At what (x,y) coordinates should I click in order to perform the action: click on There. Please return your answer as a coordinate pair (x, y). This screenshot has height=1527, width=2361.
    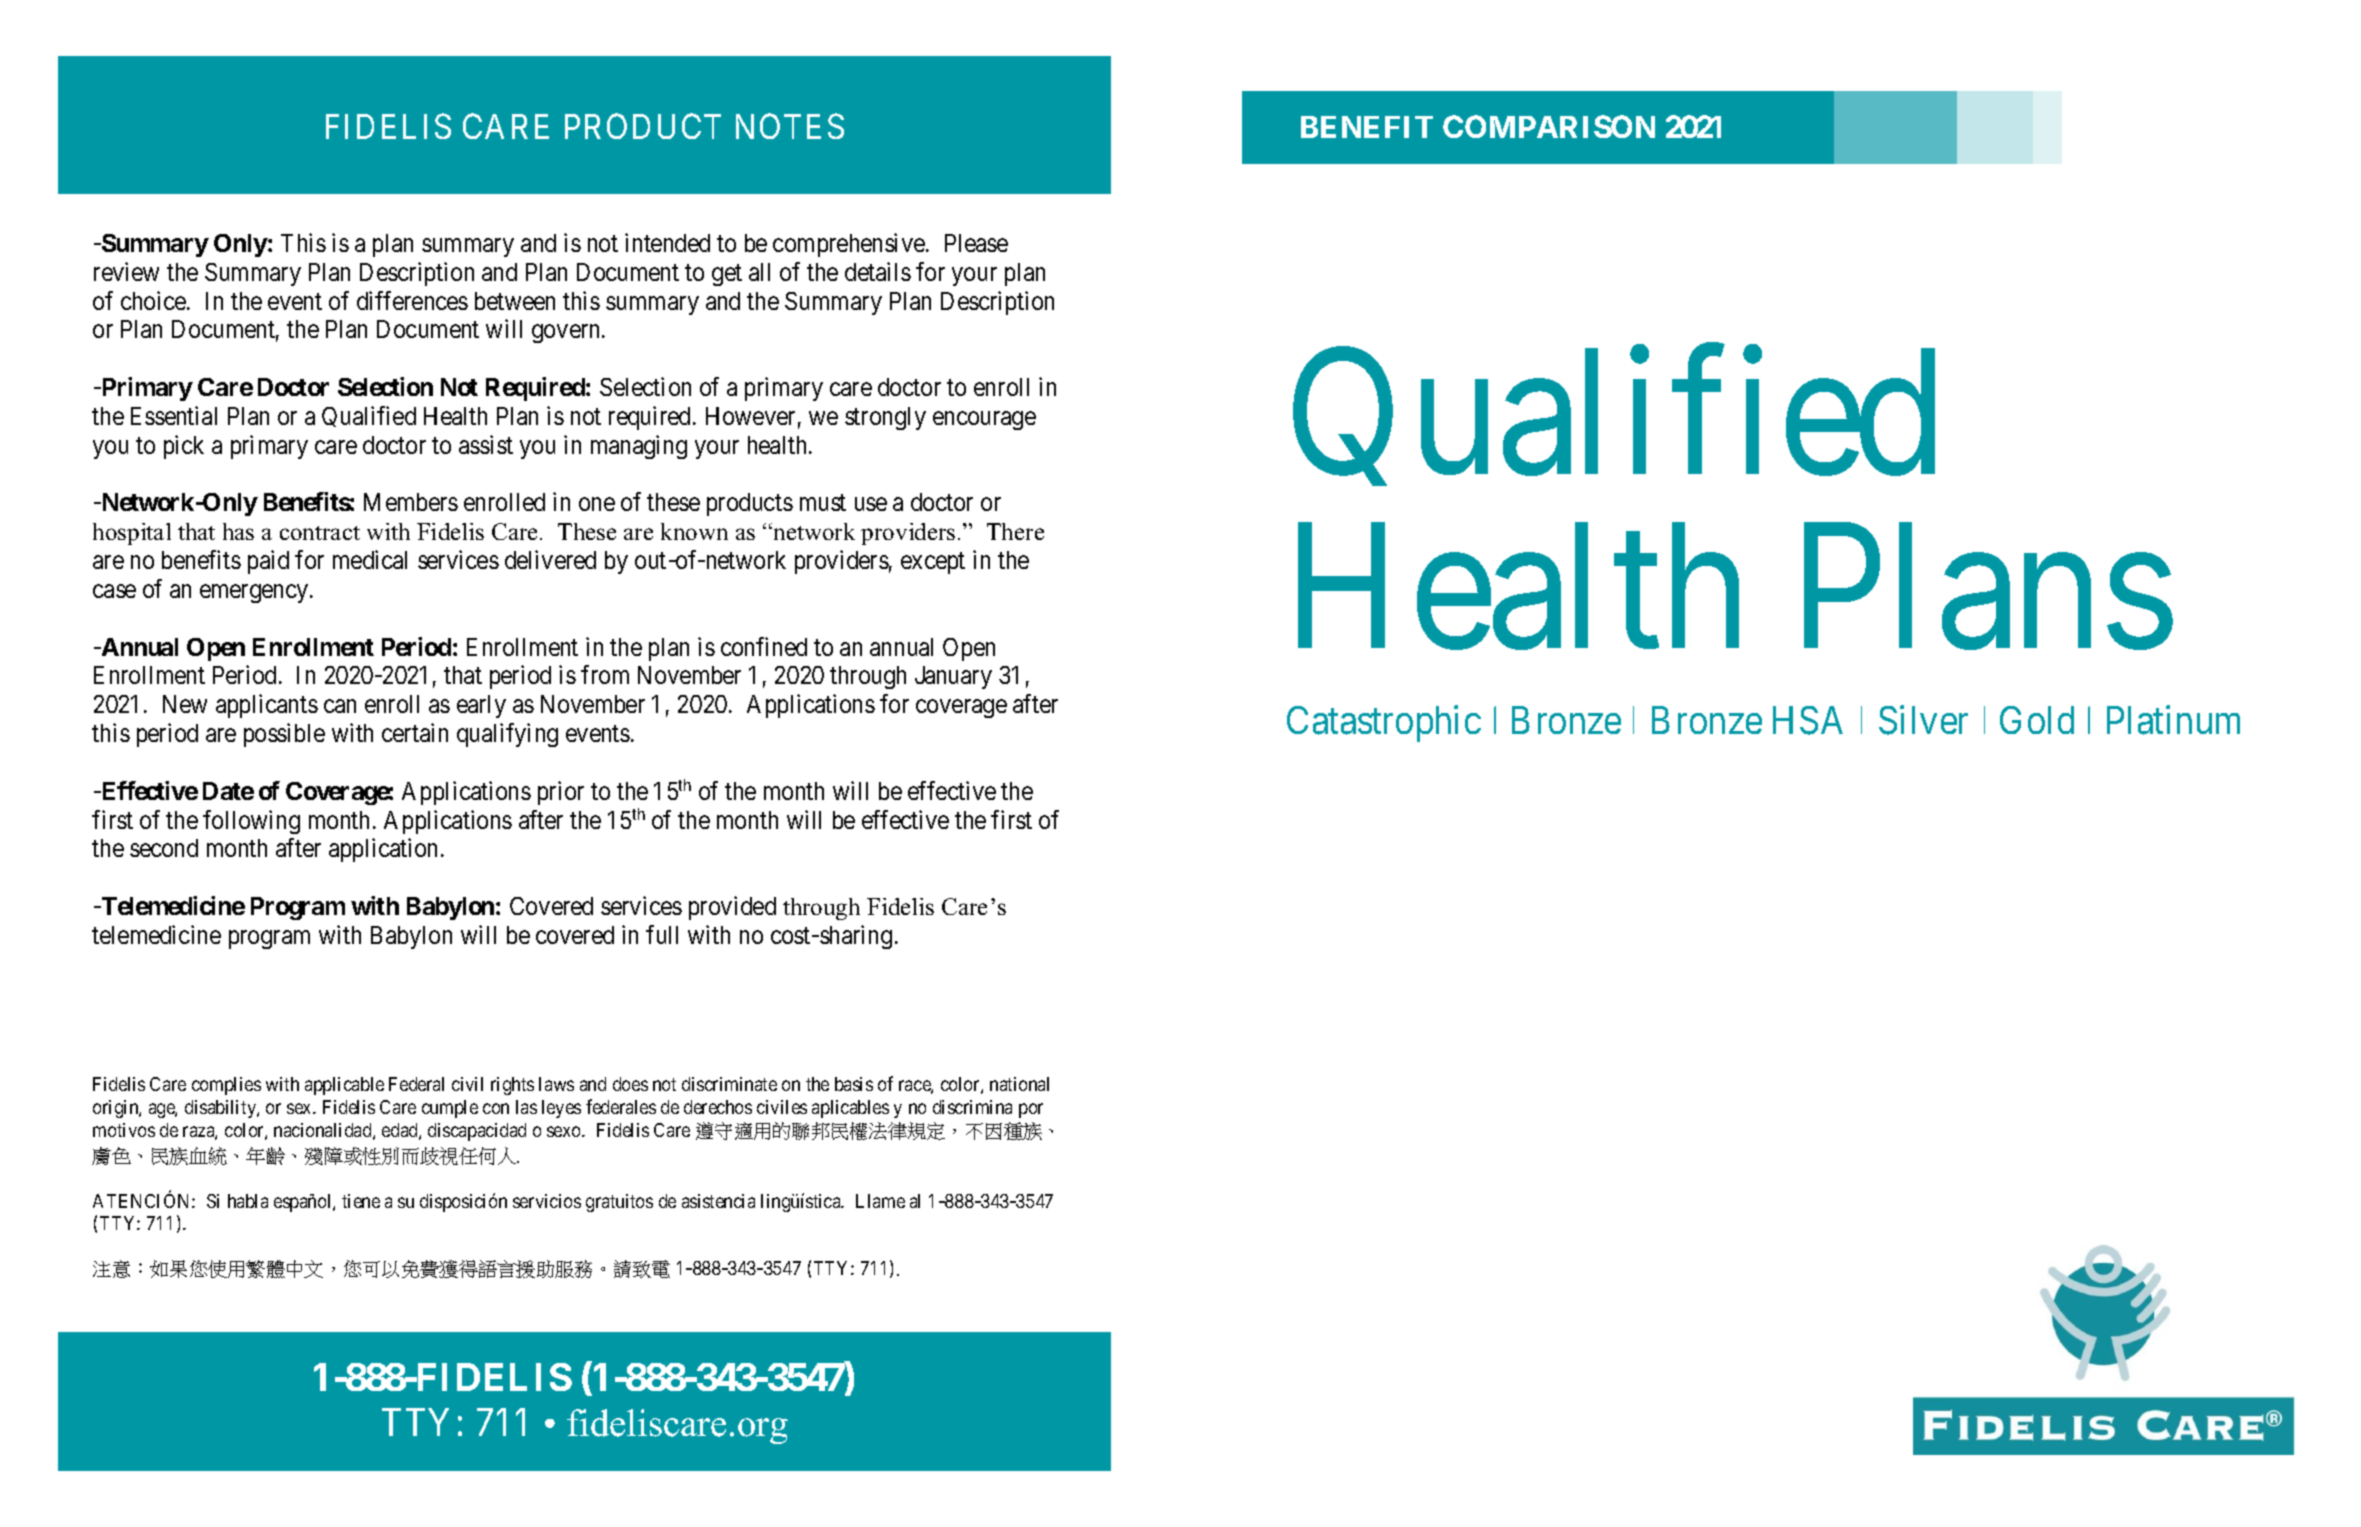
    Looking at the image, I should click on (1015, 531).
